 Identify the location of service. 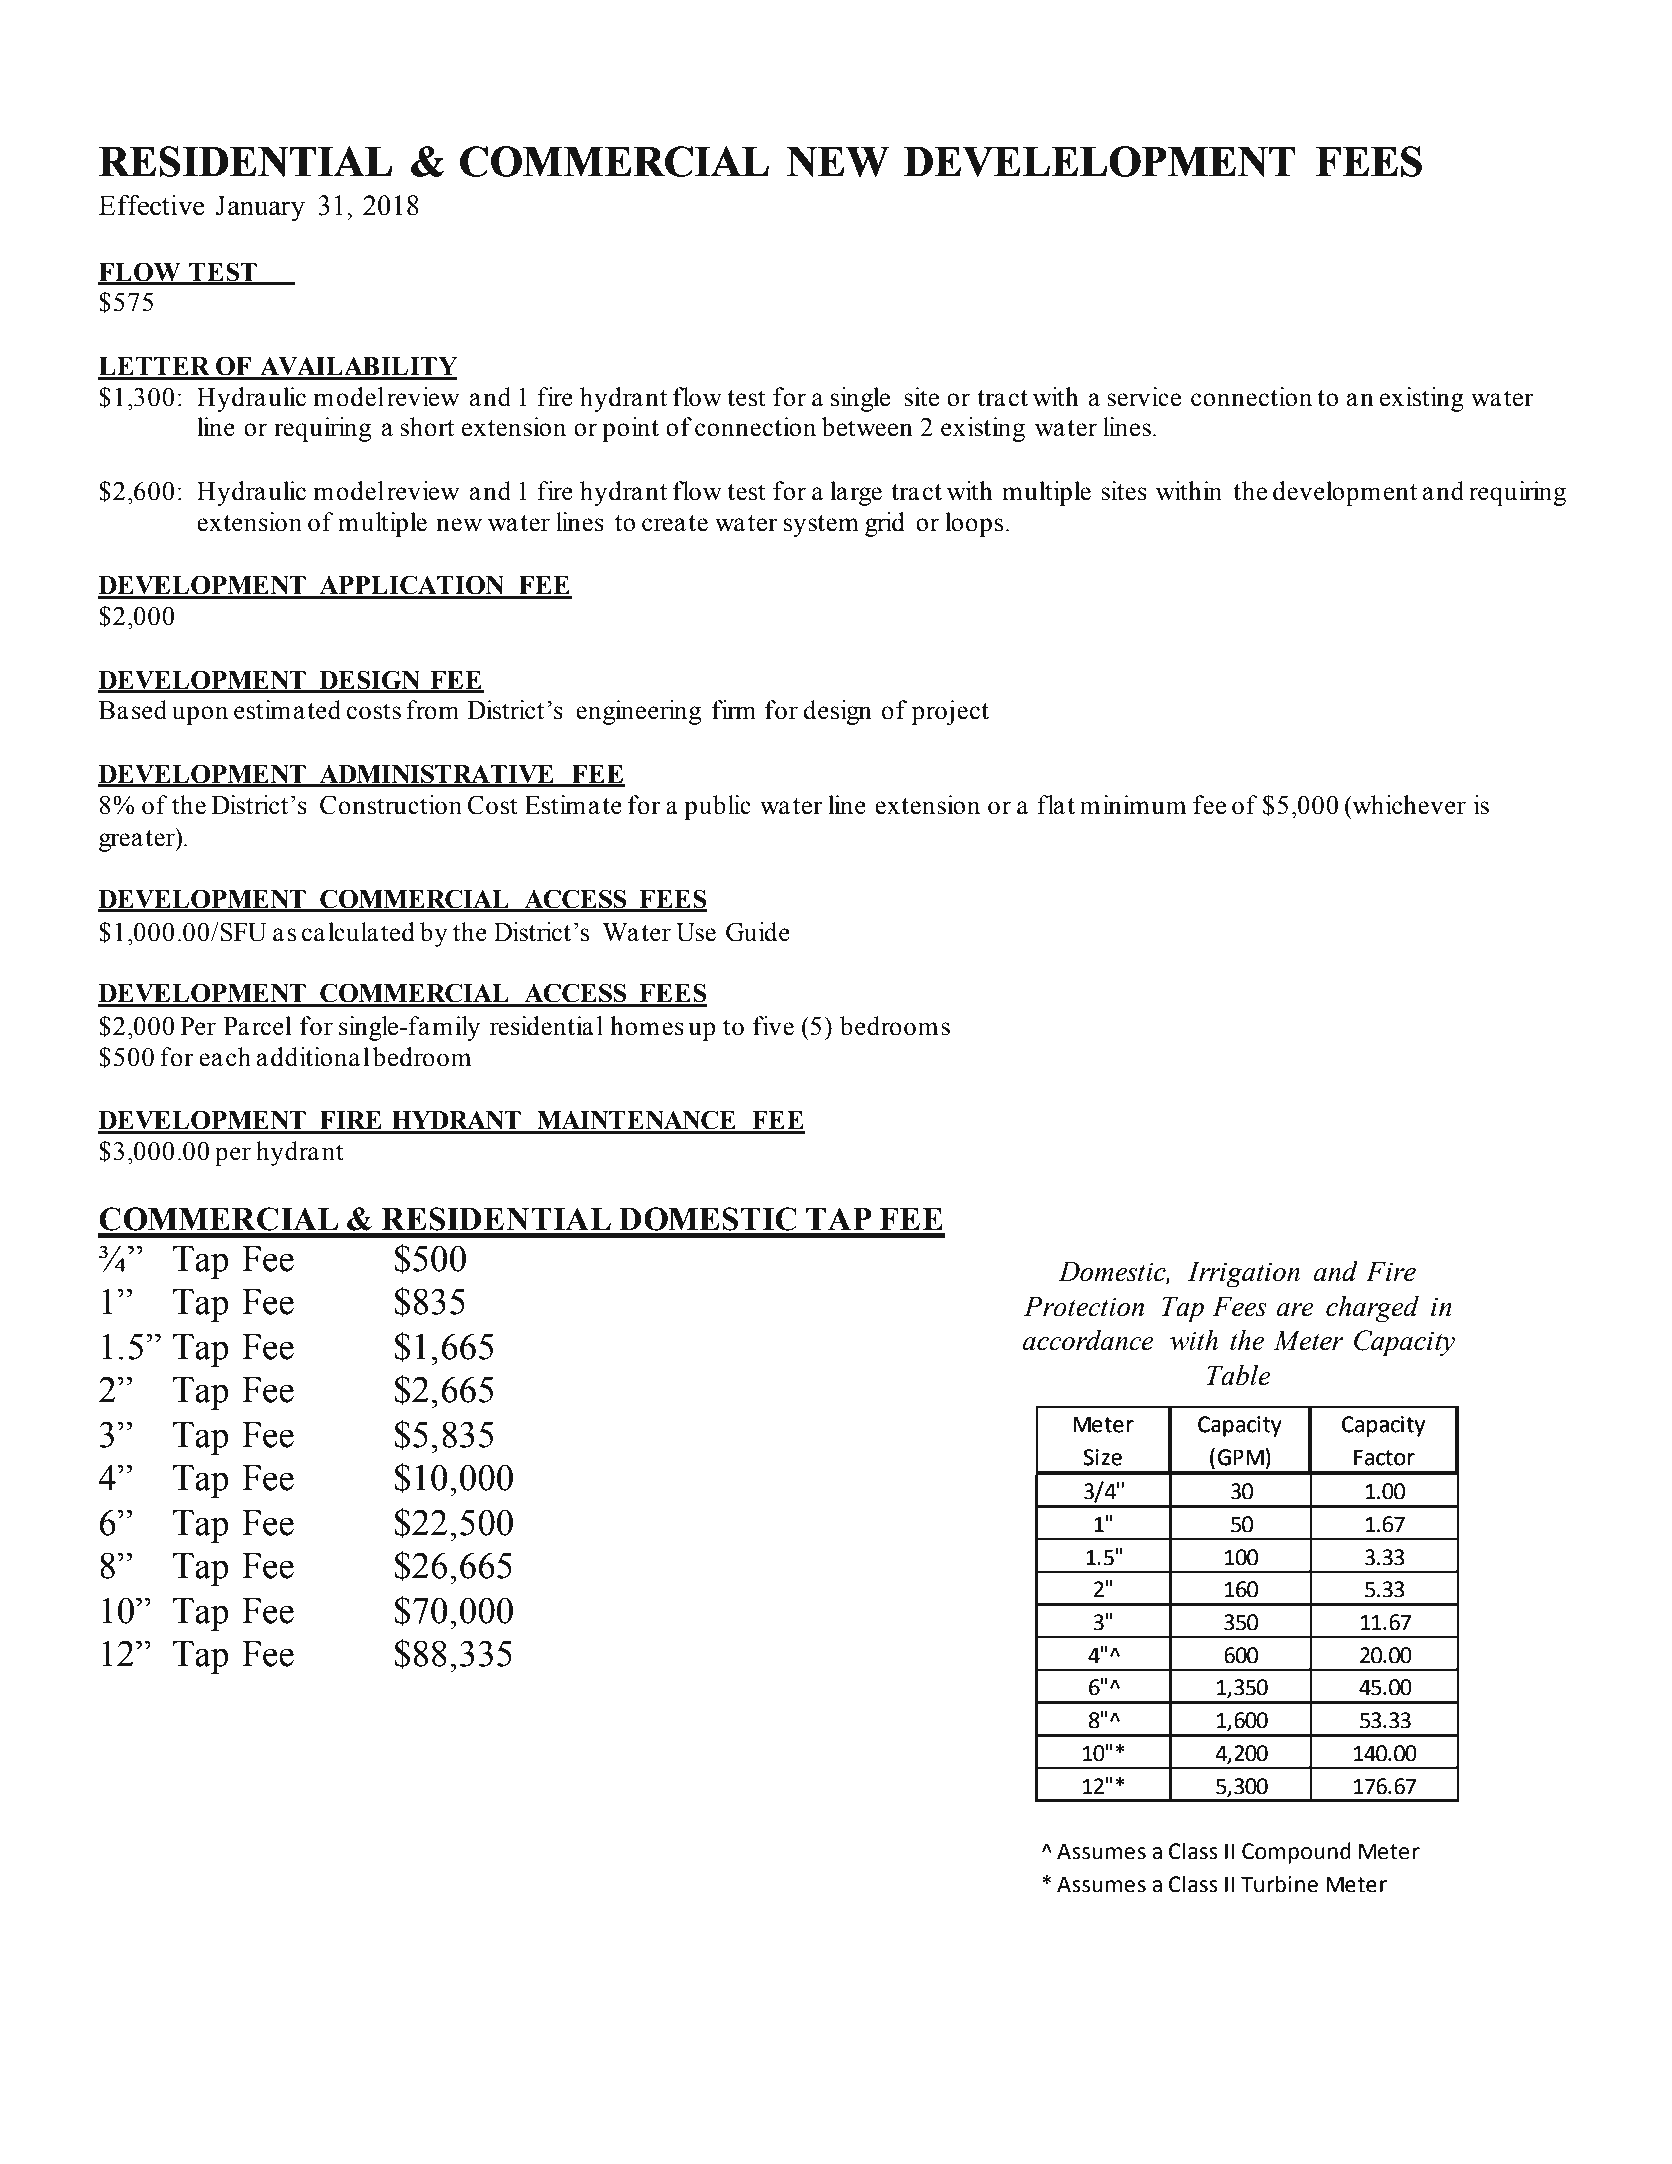
(1144, 397).
